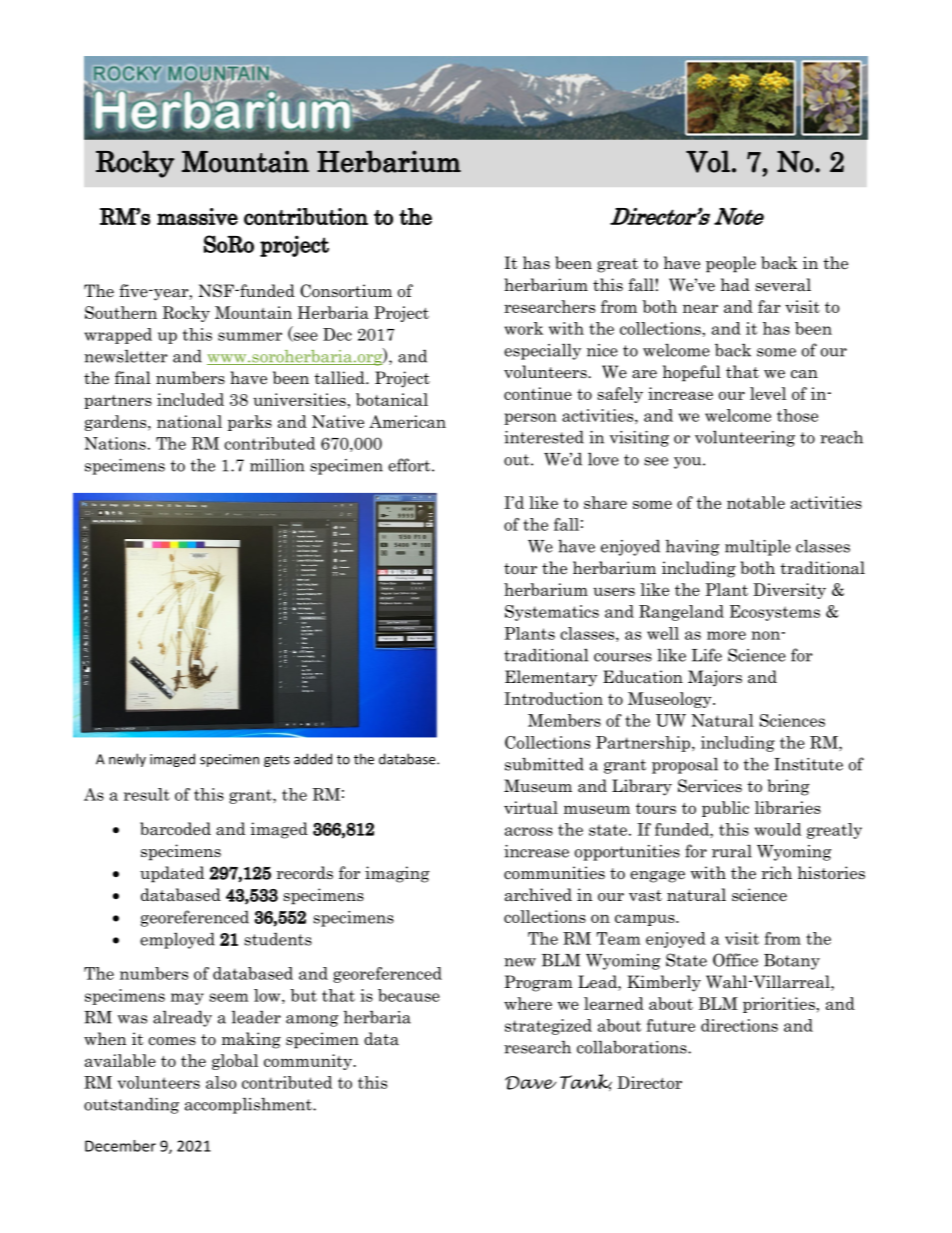 Image resolution: width=952 pixels, height=1233 pixels. Describe the element at coordinates (715, 678) in the image. I see `Majors` at that location.
